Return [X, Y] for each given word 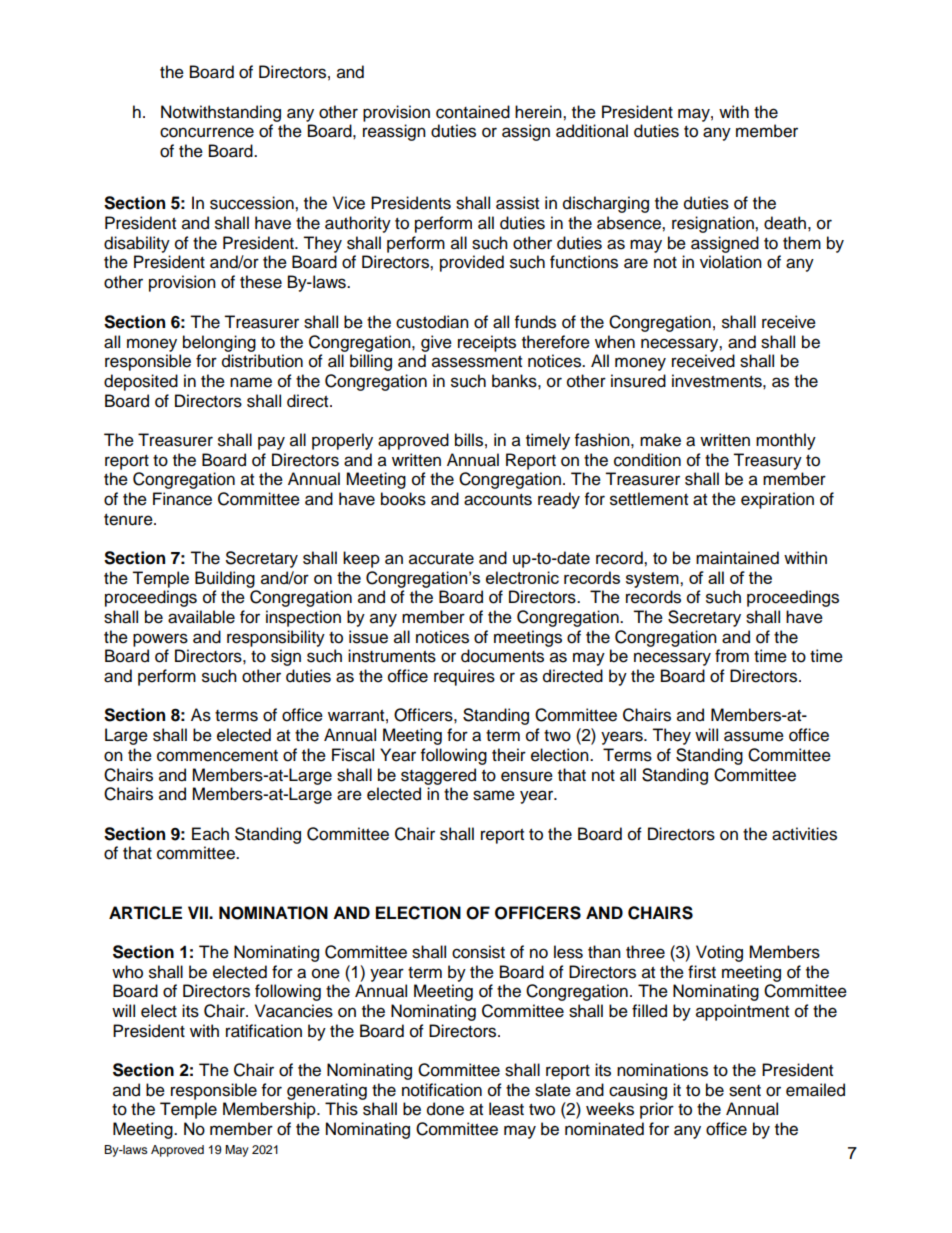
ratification [264, 1031]
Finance [182, 499]
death [785, 223]
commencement [217, 756]
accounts [498, 500]
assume [754, 736]
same [494, 795]
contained [473, 112]
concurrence [207, 132]
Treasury [767, 461]
